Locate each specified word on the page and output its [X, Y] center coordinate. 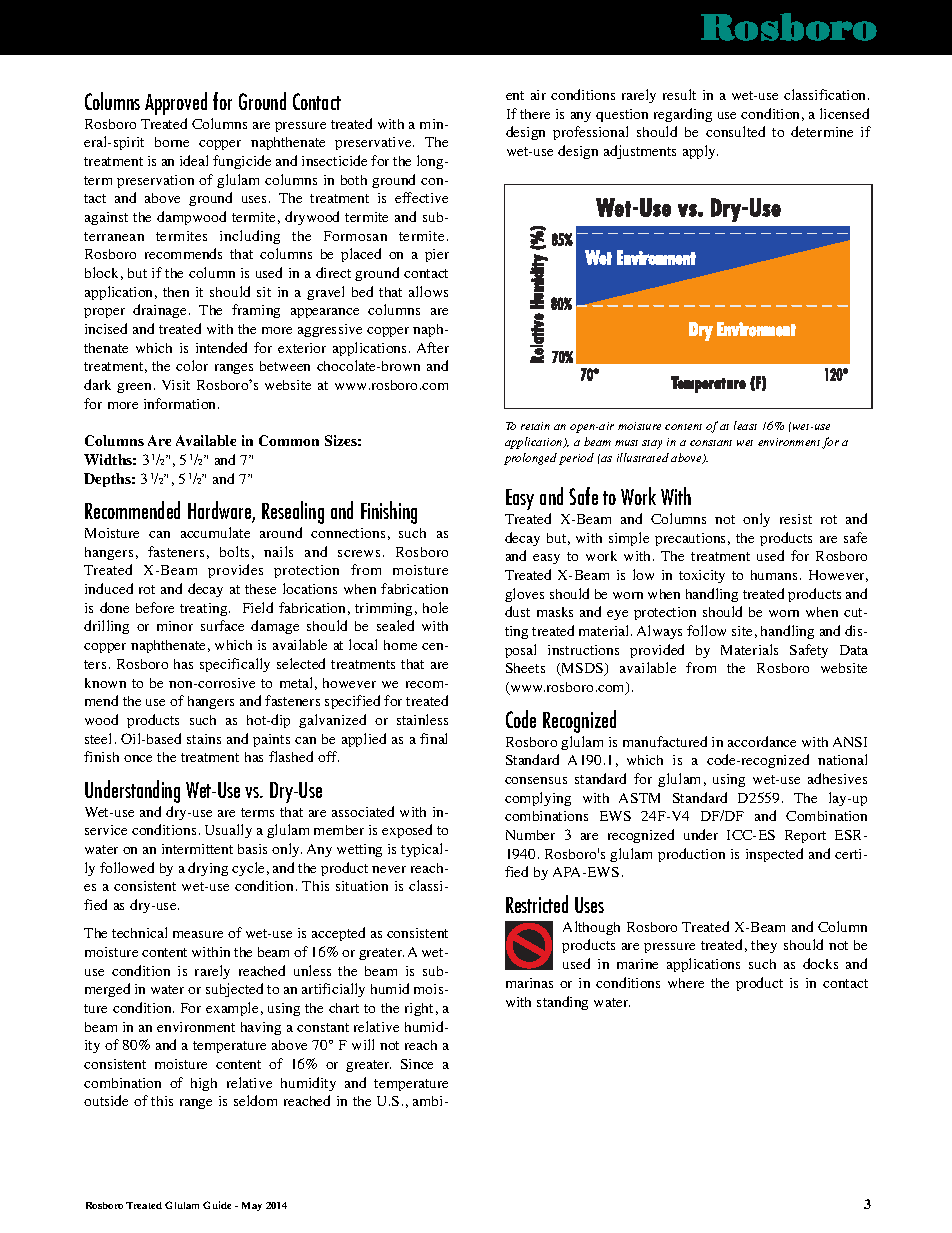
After [433, 347]
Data [854, 650]
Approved [176, 103]
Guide [217, 1205]
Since [417, 1064]
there [535, 114]
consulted [735, 131]
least [745, 425]
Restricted [537, 904]
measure [198, 934]
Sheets [525, 668]
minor [175, 626]
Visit [176, 385]
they [764, 946]
